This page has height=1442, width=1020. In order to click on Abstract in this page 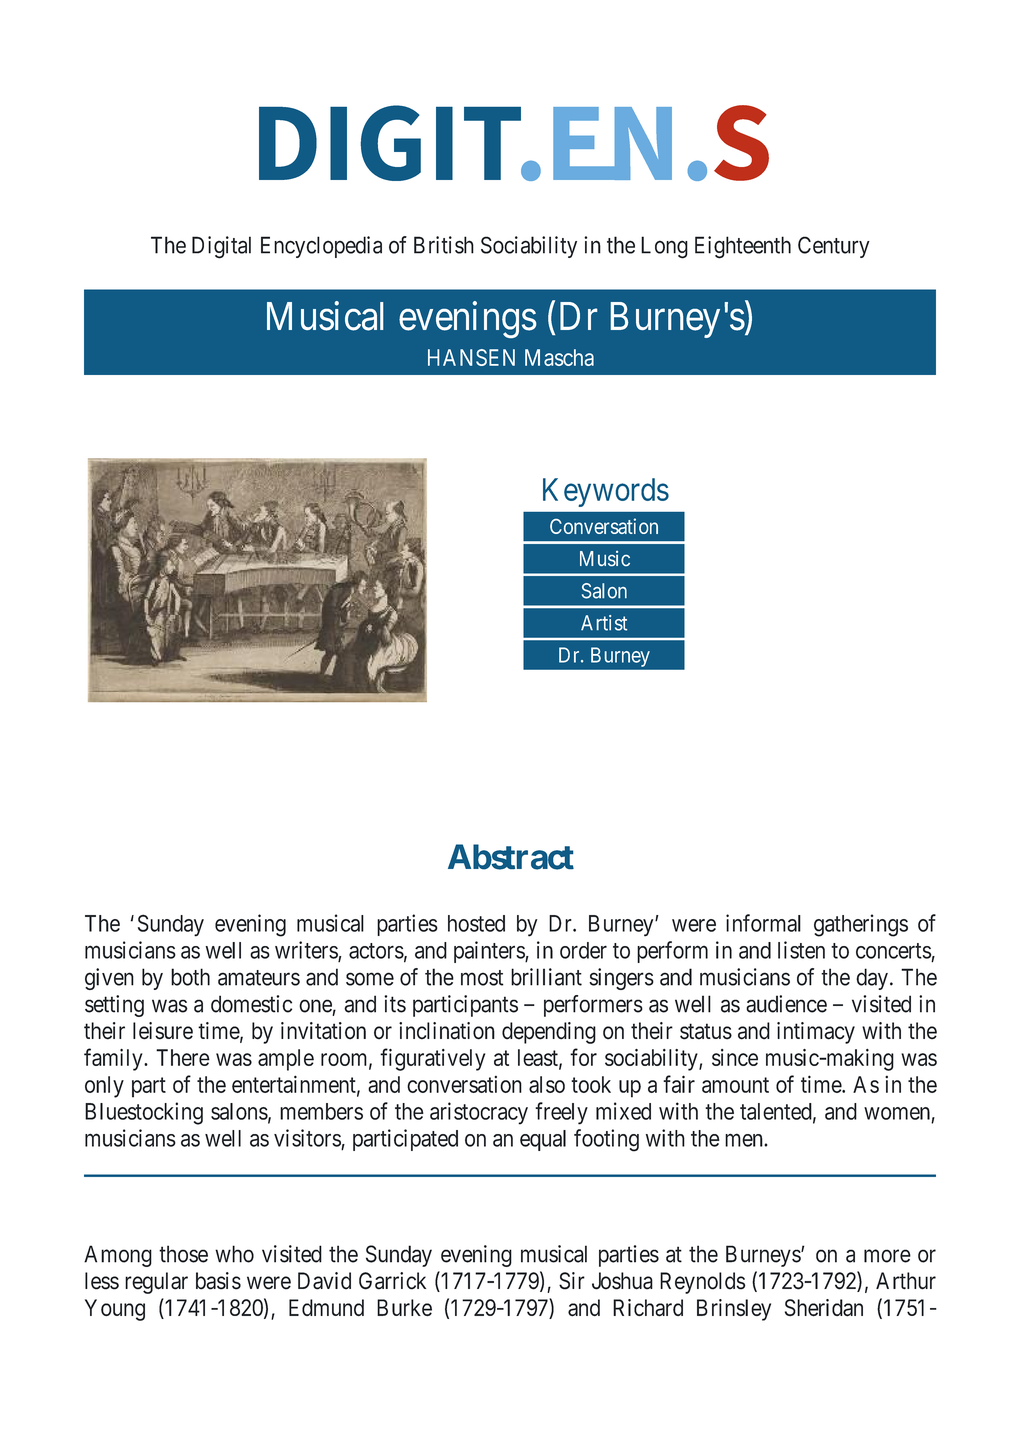, I will do `click(511, 857)`.
